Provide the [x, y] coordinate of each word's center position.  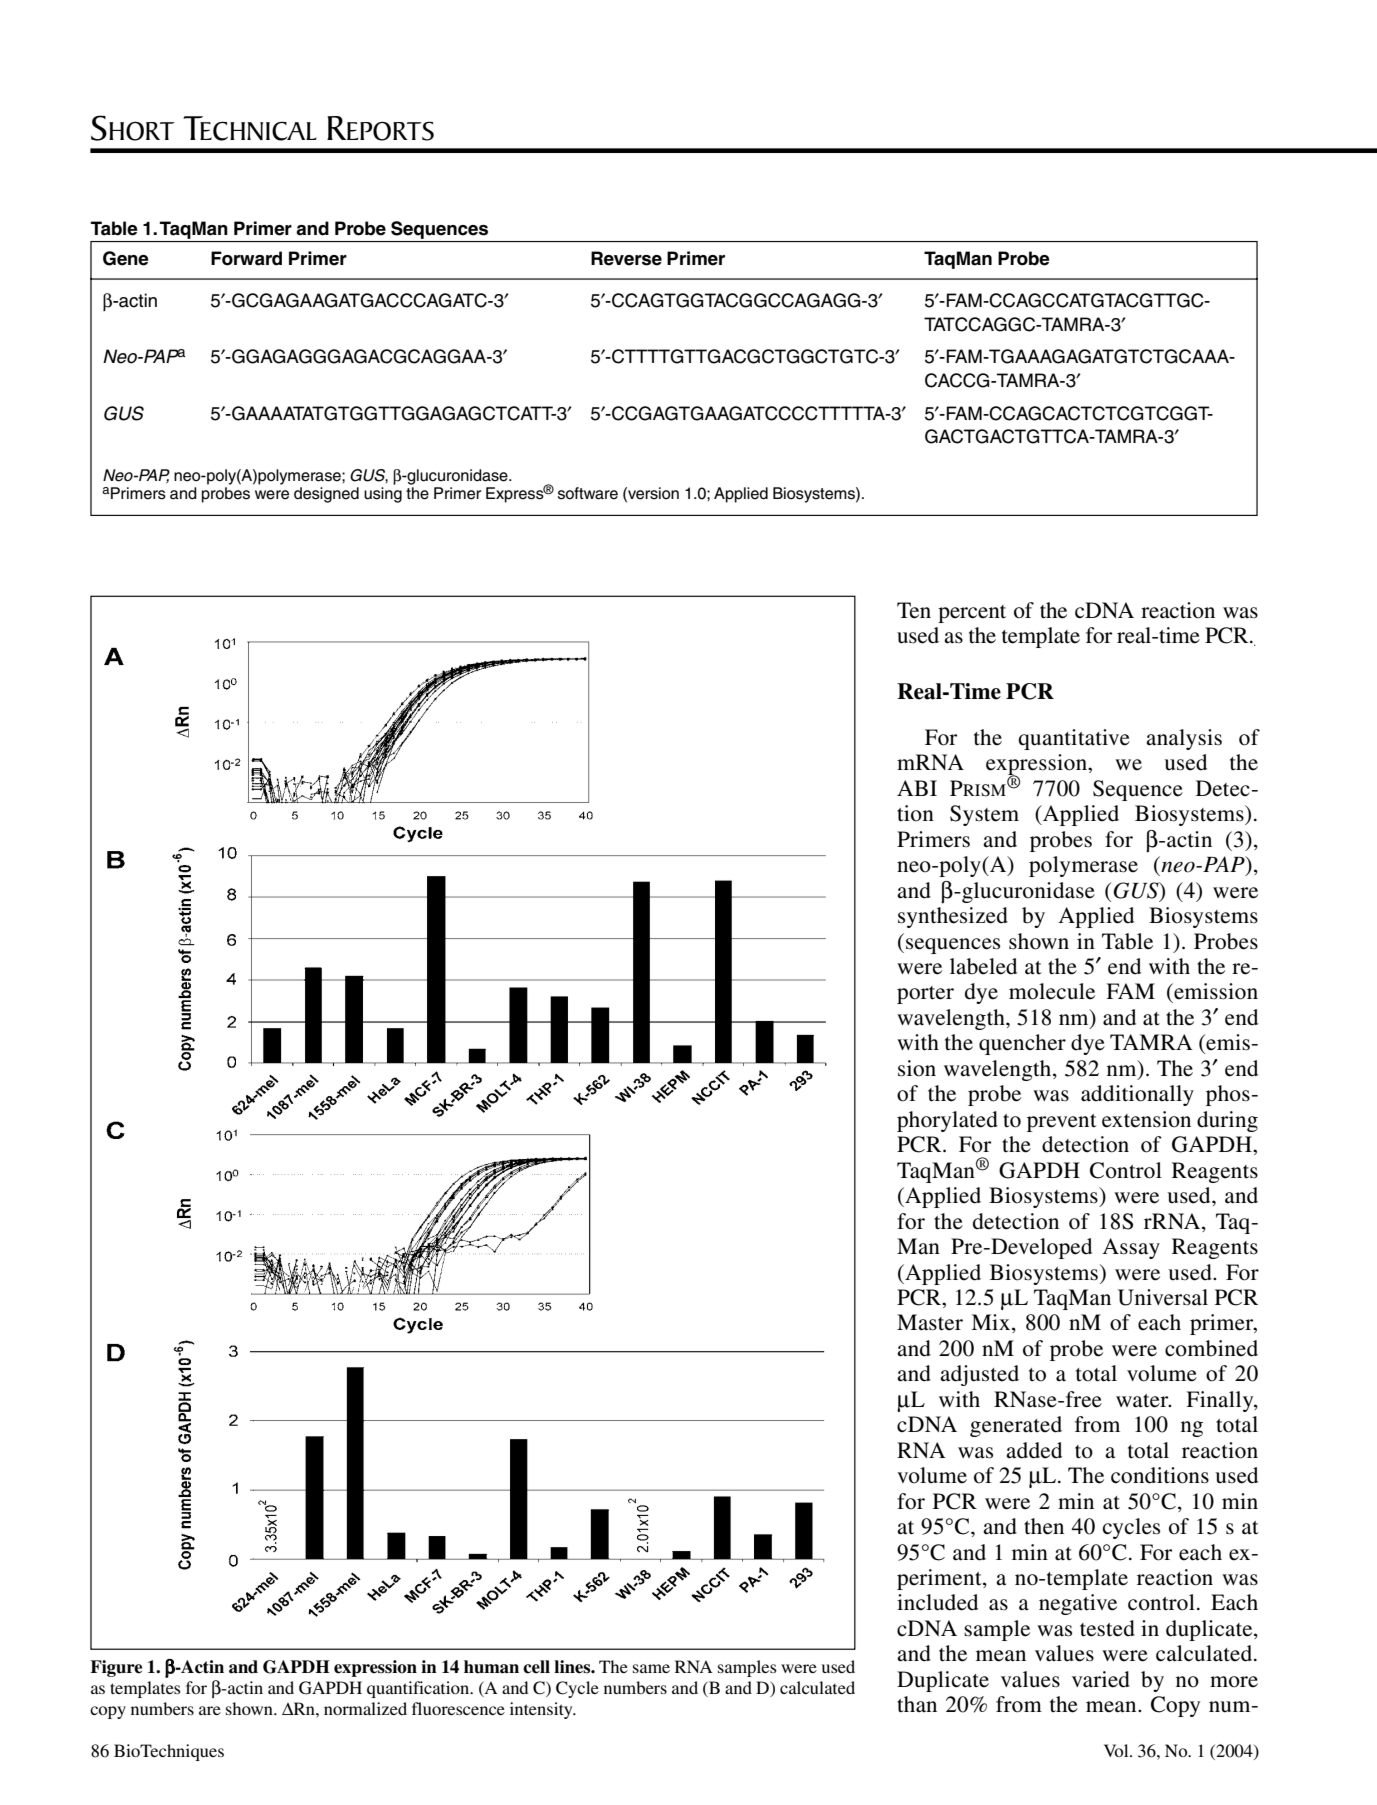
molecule [1052, 991]
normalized [365, 1708]
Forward [246, 258]
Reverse [626, 258]
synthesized [953, 917]
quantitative [1074, 739]
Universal [1163, 1297]
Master [930, 1322]
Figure [116, 1668]
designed [326, 495]
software [588, 493]
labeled [983, 966]
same [651, 1668]
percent [972, 614]
